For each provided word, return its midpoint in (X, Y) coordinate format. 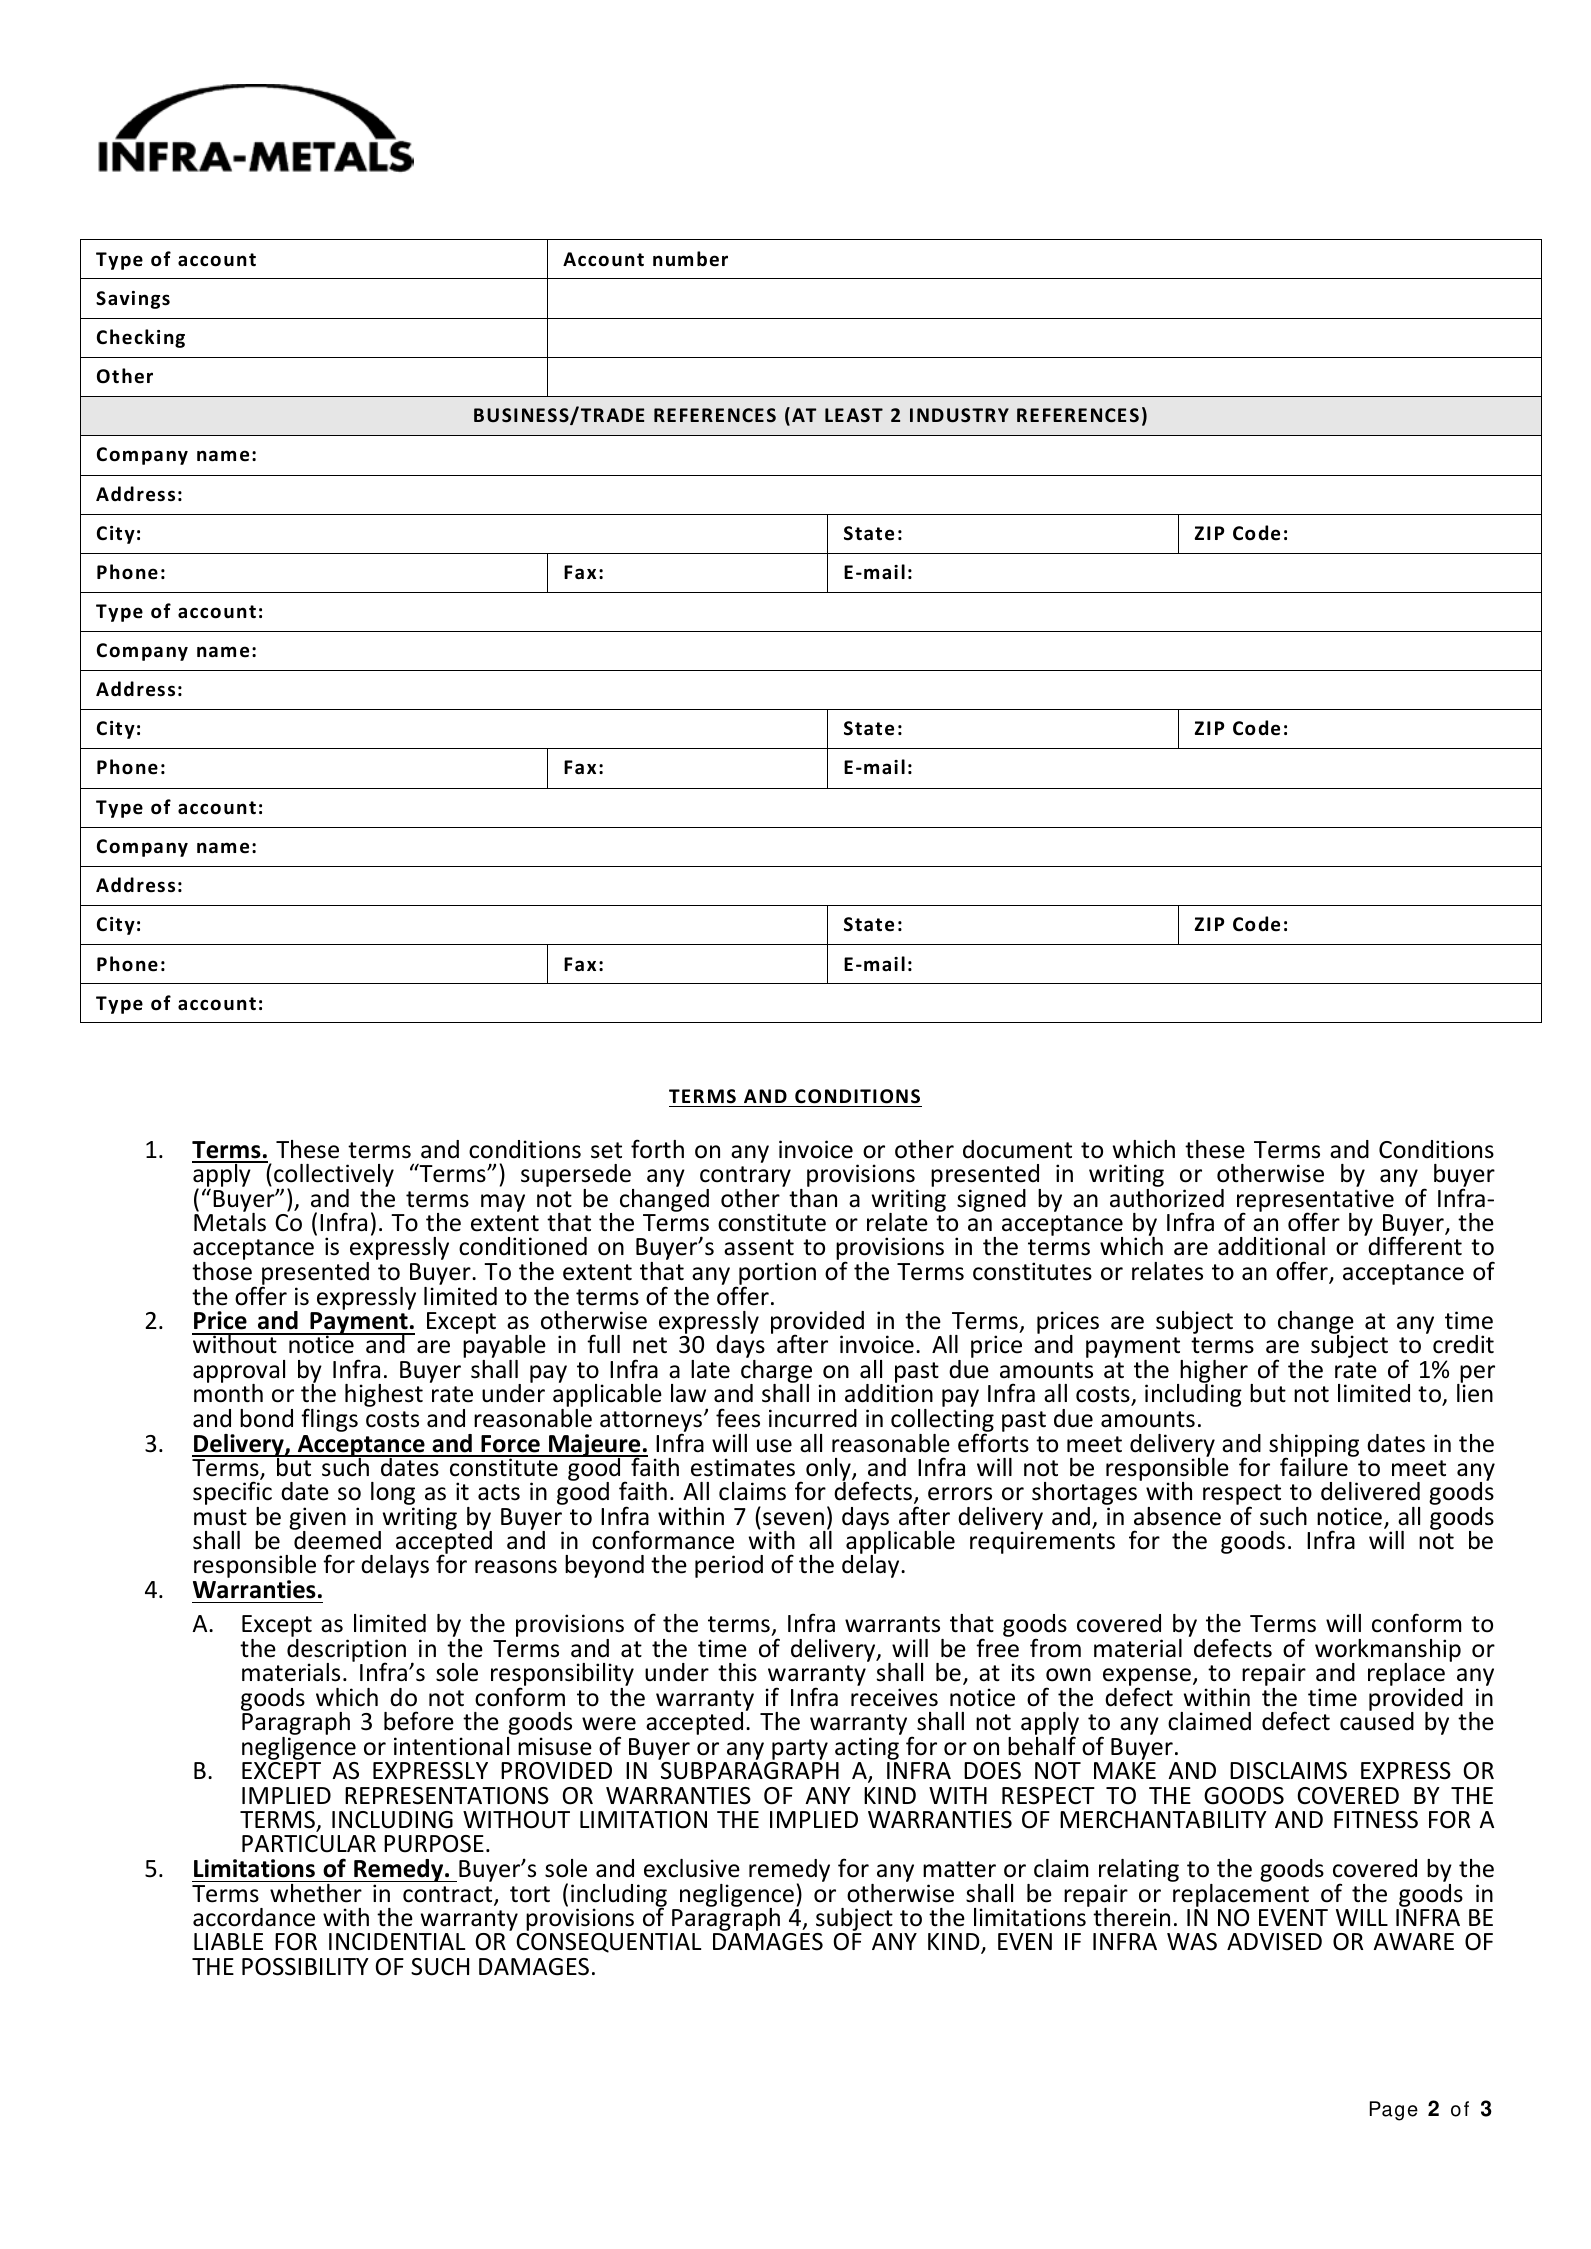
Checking (141, 338)
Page (1394, 2111)
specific (232, 1494)
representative (1315, 1202)
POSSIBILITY (305, 1967)
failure (1315, 1466)
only (829, 1470)
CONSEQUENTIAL (608, 1943)
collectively (334, 1177)
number (690, 259)
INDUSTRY (959, 415)
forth (657, 1149)
